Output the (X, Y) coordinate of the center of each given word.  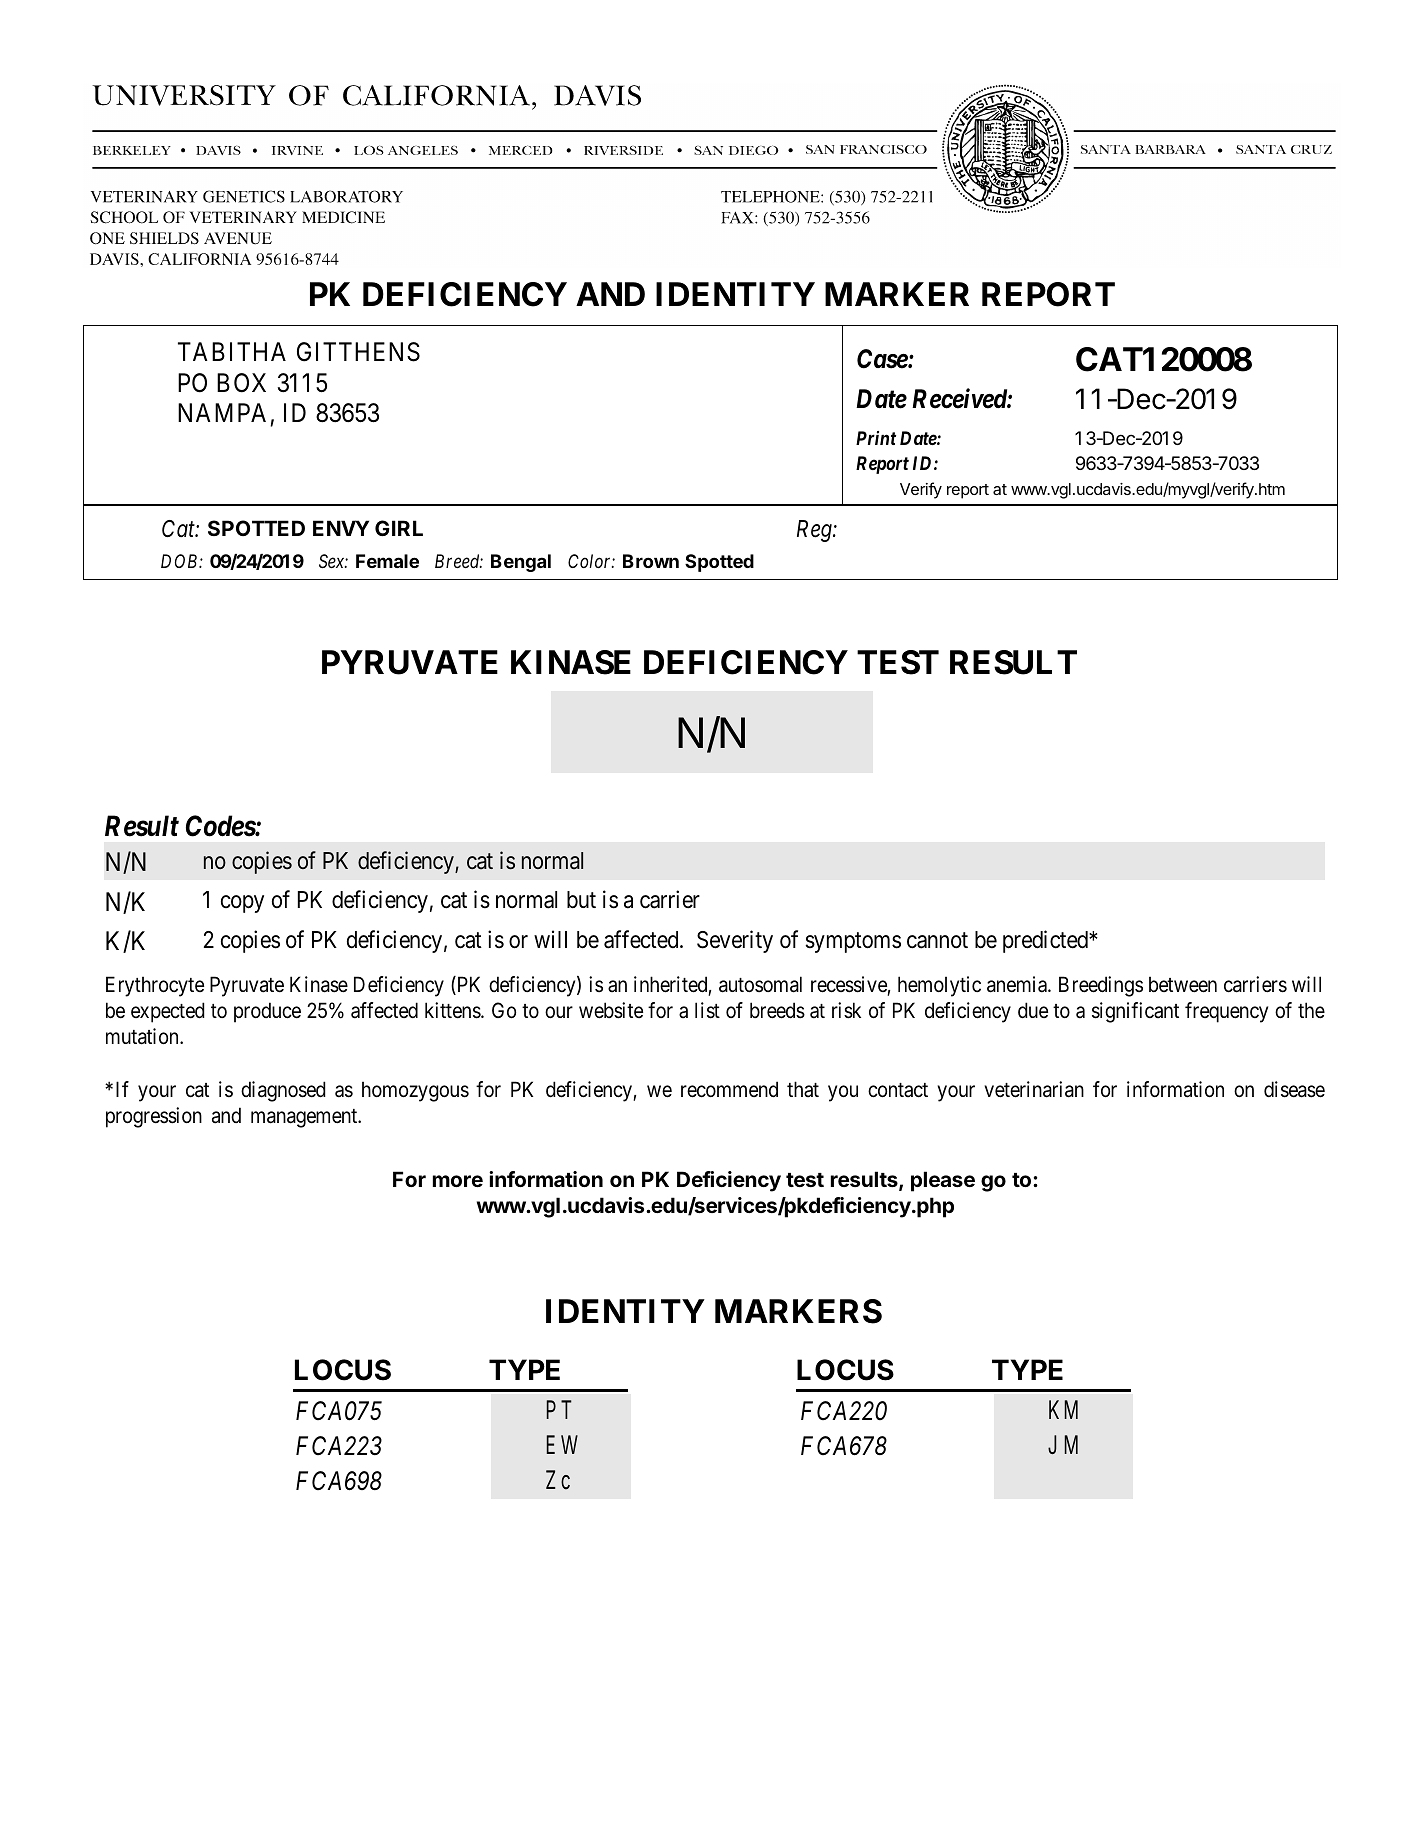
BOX (241, 383)
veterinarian (1034, 1089)
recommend (729, 1089)
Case (883, 359)
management (305, 1118)
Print (876, 438)
